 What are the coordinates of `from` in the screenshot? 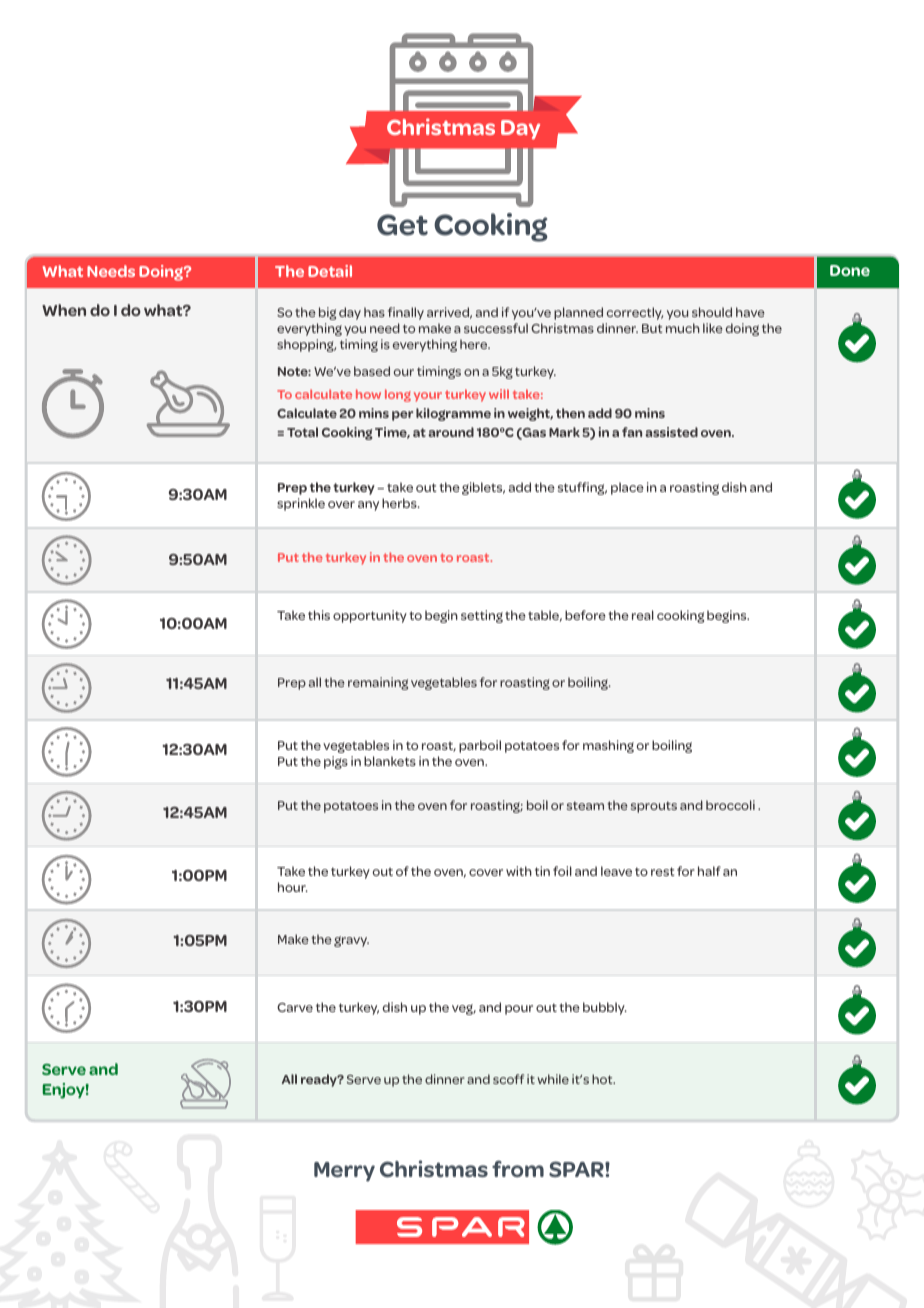 It's located at (518, 1168).
